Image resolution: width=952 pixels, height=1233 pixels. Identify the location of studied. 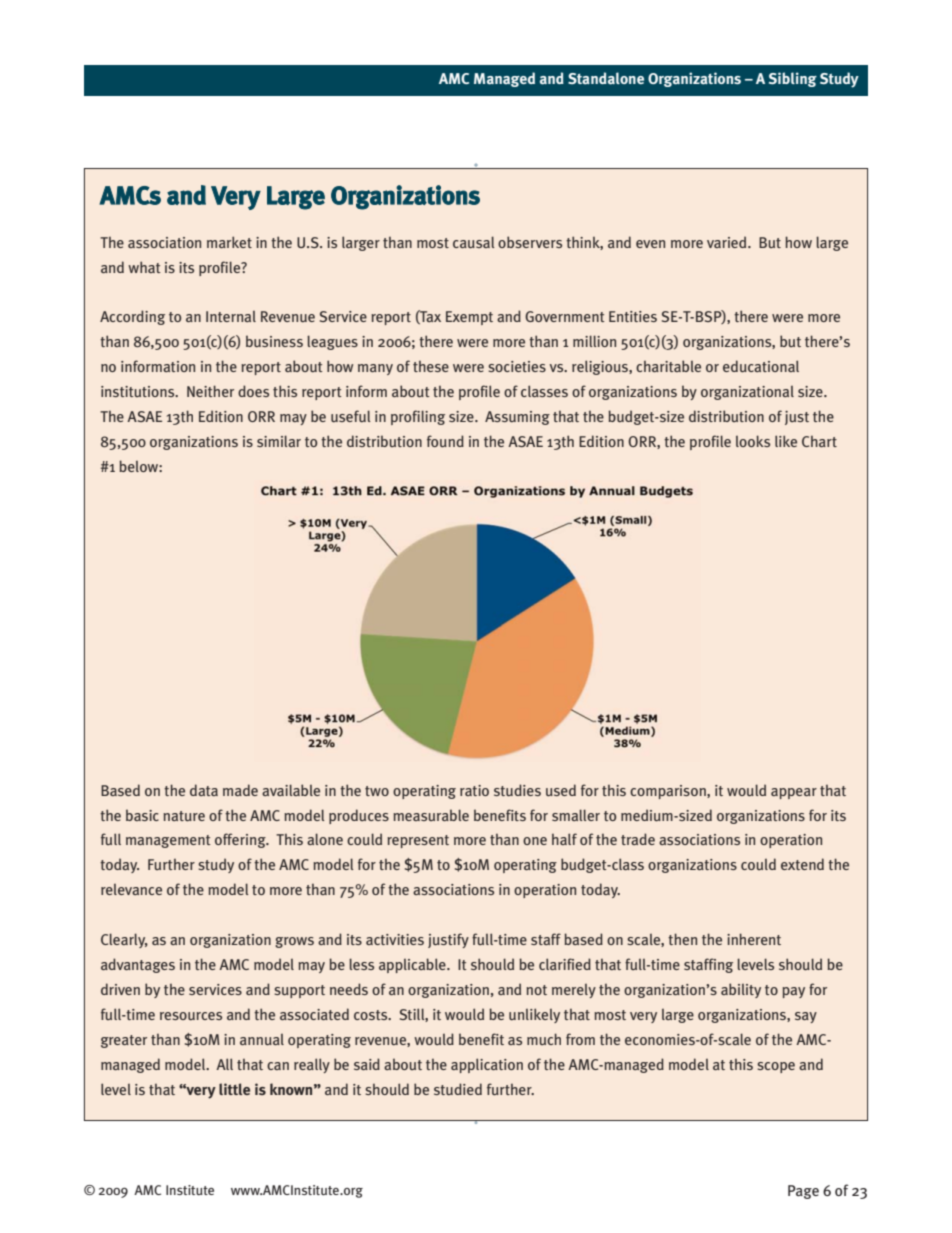
(458, 1089).
